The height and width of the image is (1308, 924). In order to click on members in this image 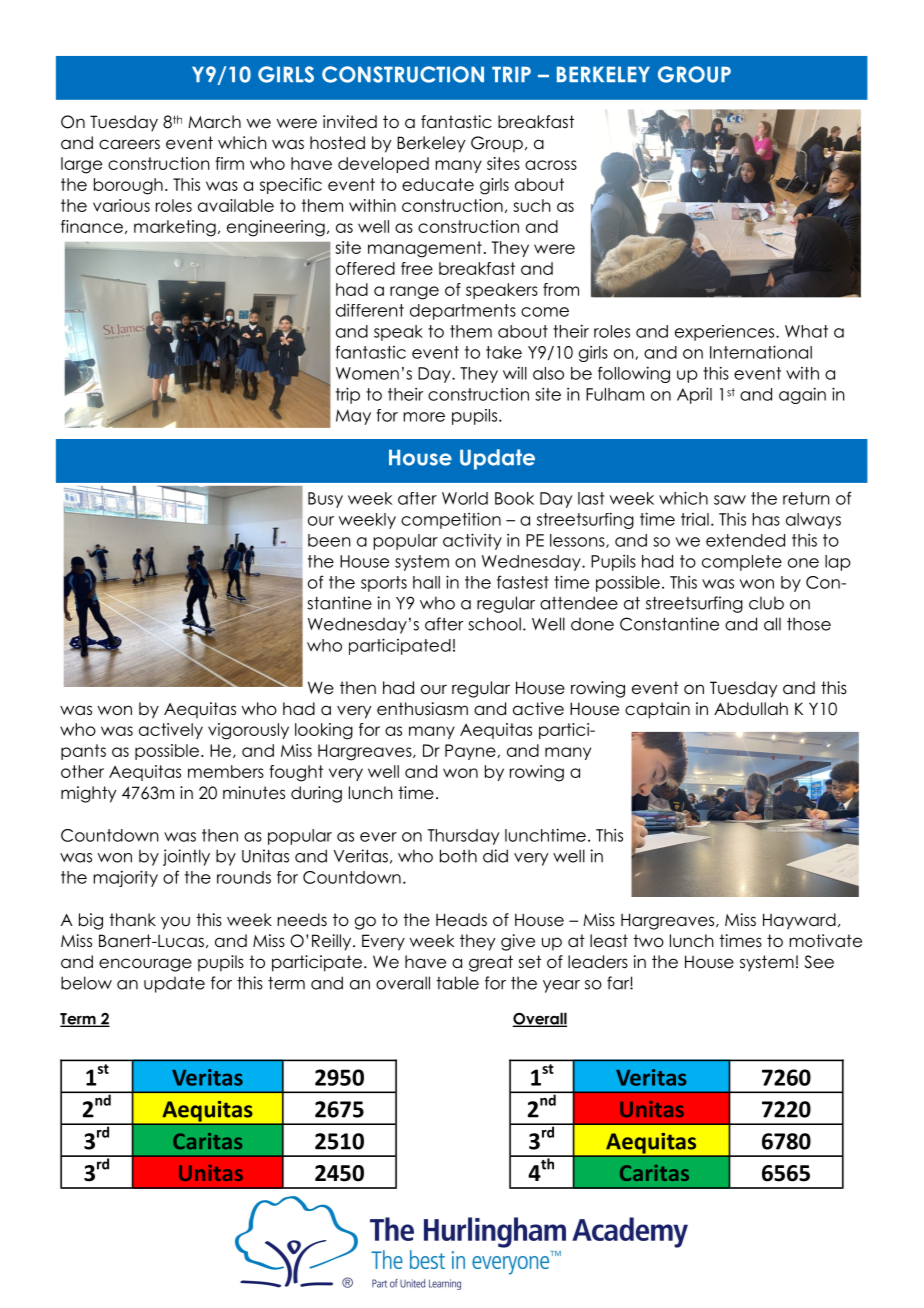, I will do `click(226, 771)`.
